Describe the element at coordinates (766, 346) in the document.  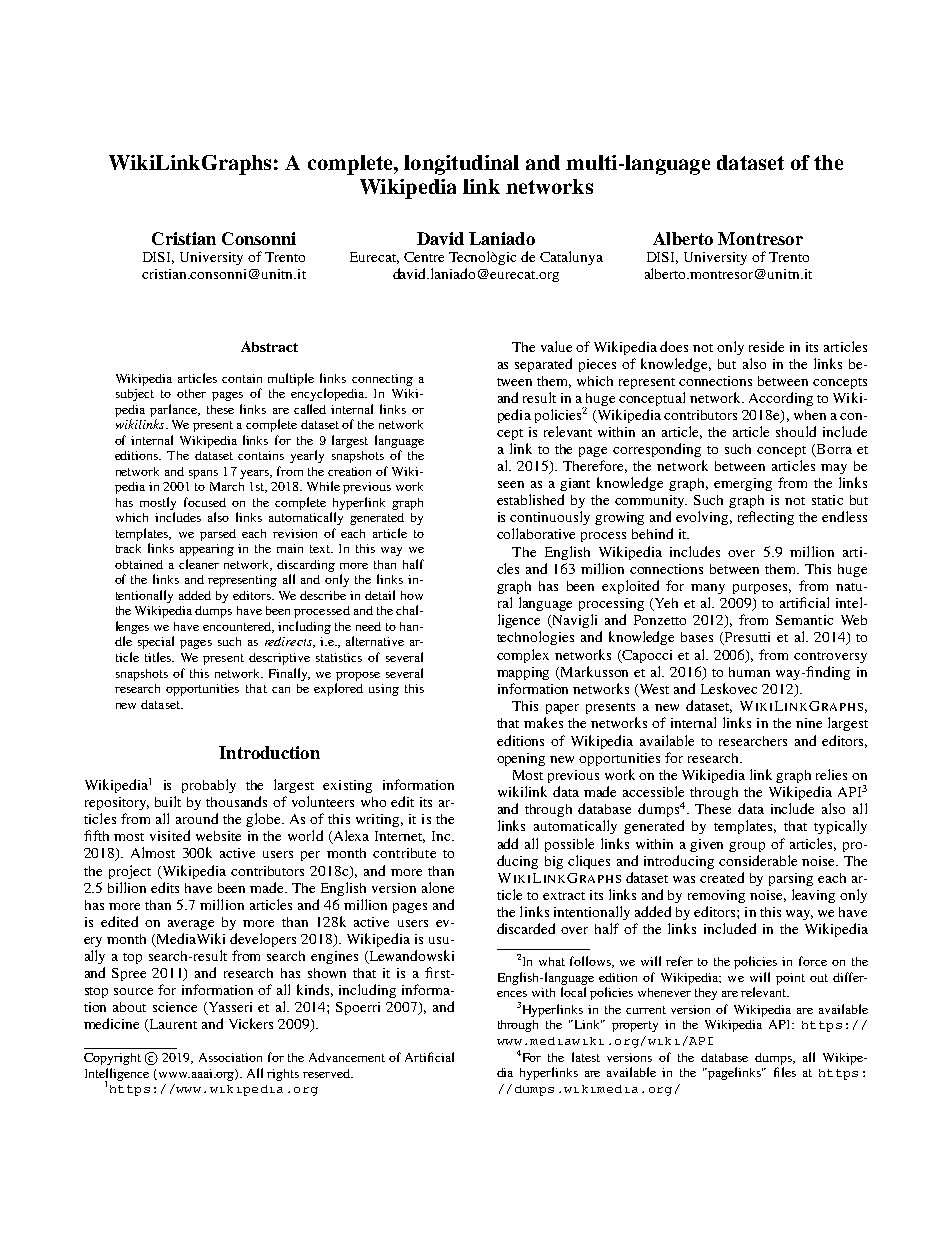
I see `reside` at that location.
